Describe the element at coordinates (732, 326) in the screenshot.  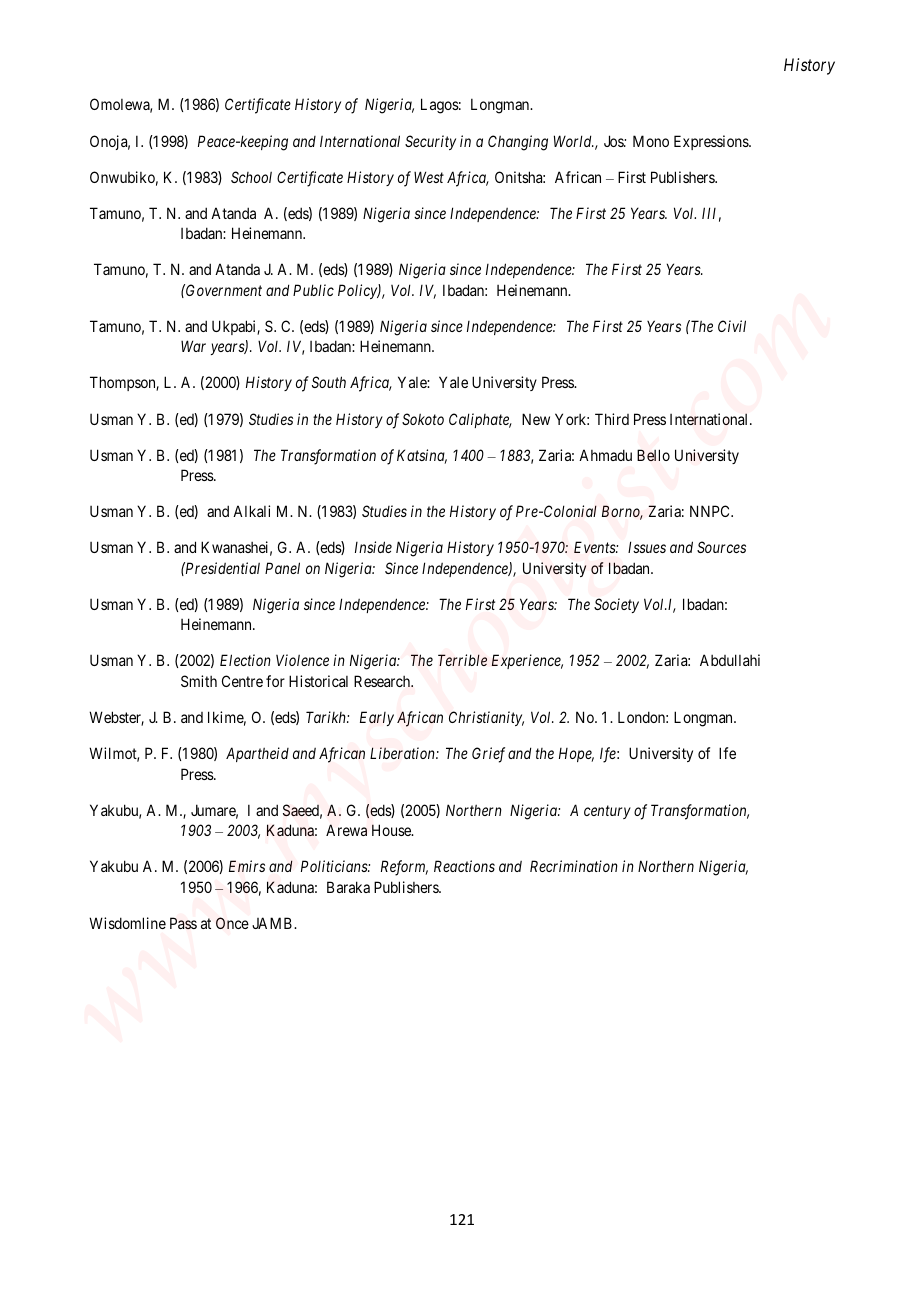
I see `Civil` at that location.
